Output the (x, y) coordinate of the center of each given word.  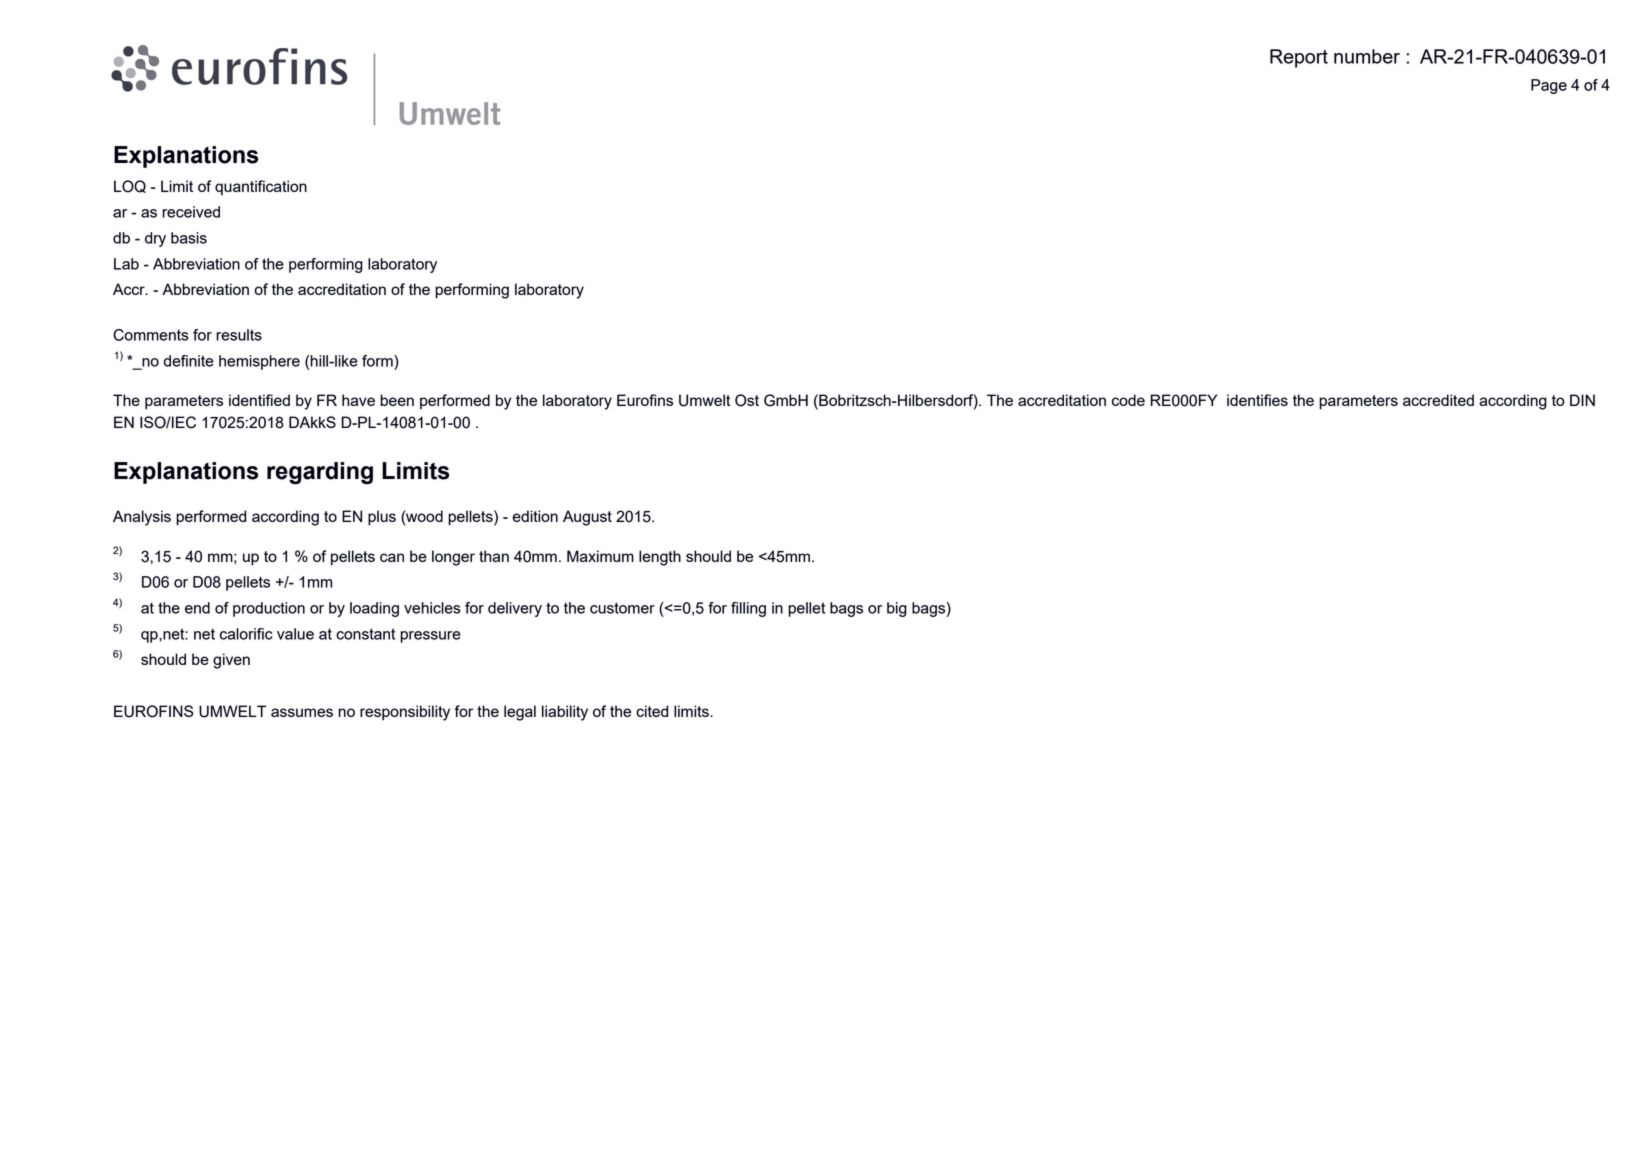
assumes (302, 712)
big (897, 609)
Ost (747, 400)
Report (1299, 58)
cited (652, 711)
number (1367, 56)
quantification (261, 188)
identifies (1257, 400)
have (358, 400)
